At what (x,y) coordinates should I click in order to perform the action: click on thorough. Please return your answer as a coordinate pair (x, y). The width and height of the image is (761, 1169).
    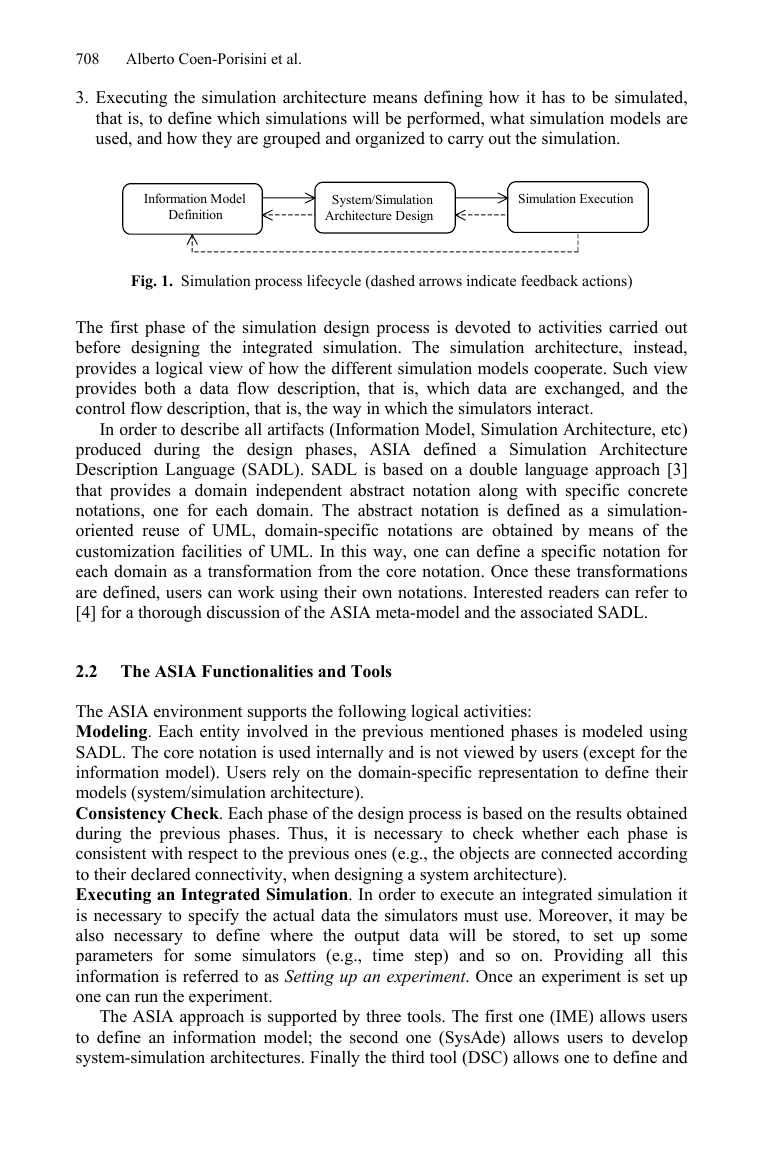
    Looking at the image, I should click on (170, 613).
